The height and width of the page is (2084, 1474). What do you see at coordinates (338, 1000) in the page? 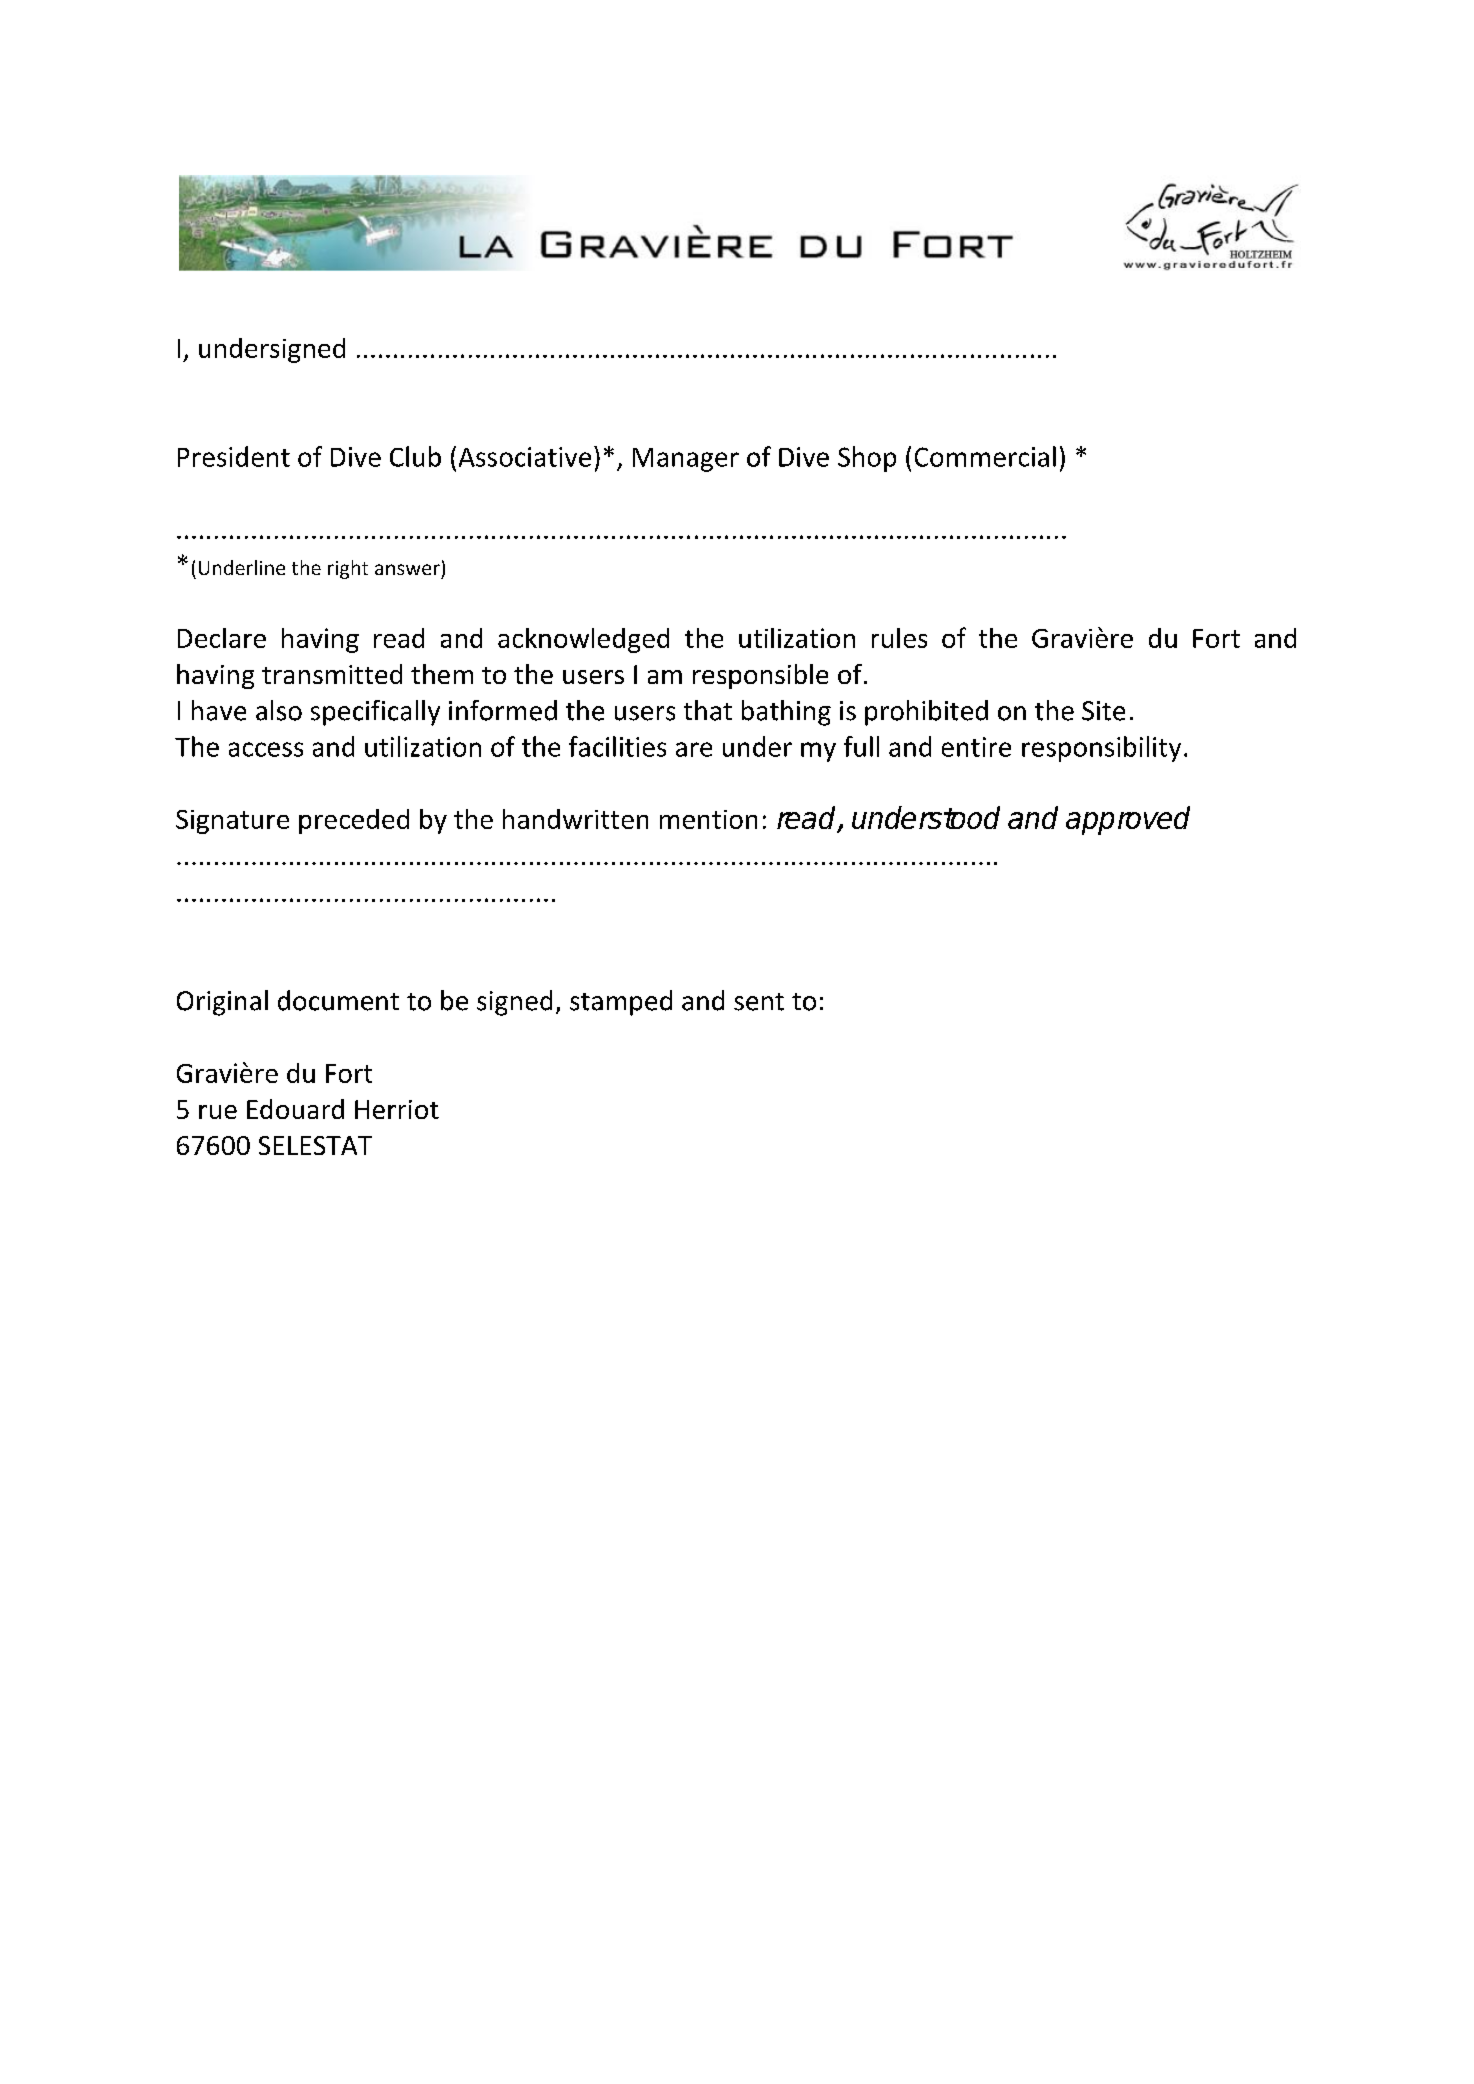
I see `document` at bounding box center [338, 1000].
